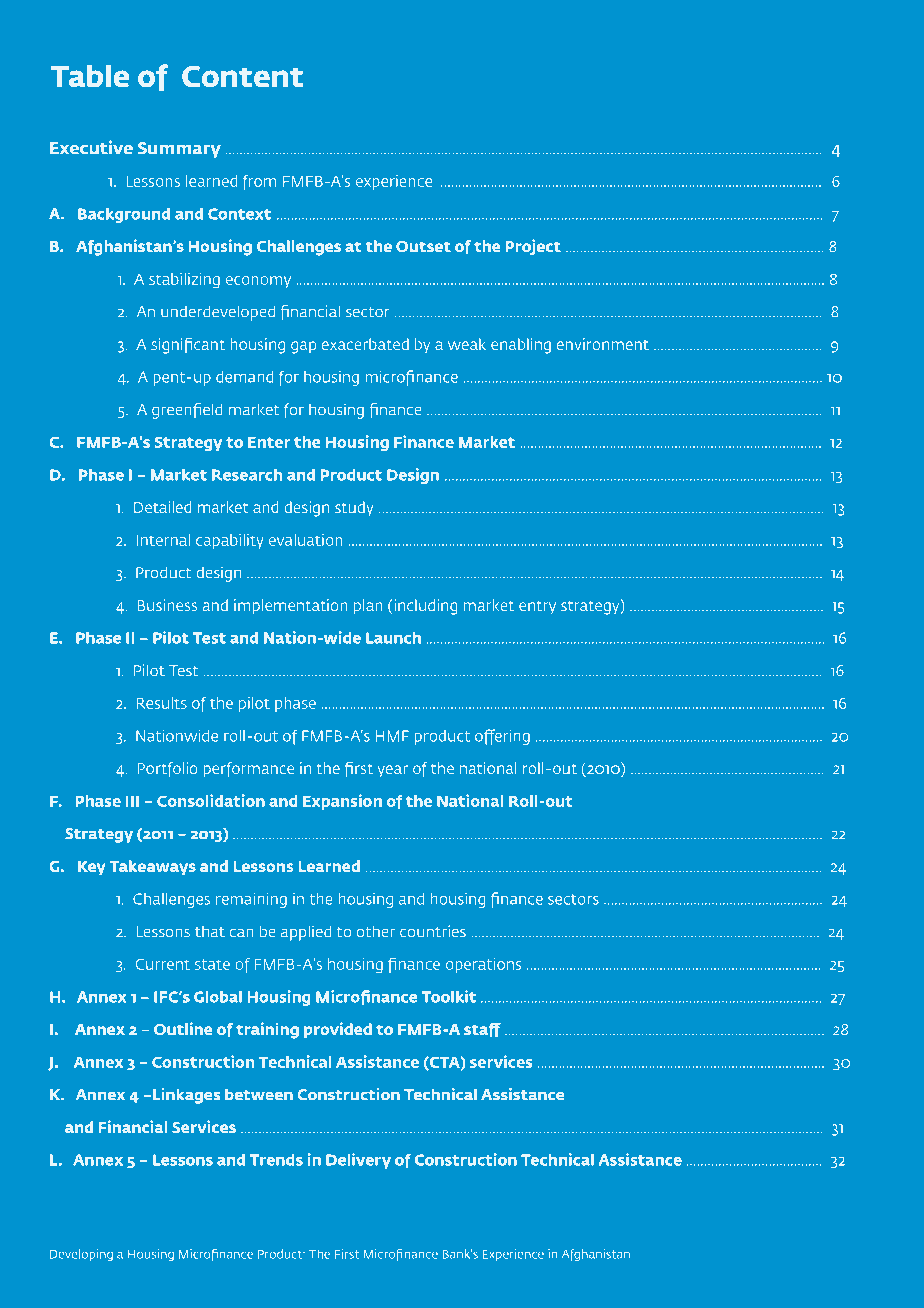 The height and width of the image is (1308, 924). I want to click on Toolkit, so click(449, 996).
